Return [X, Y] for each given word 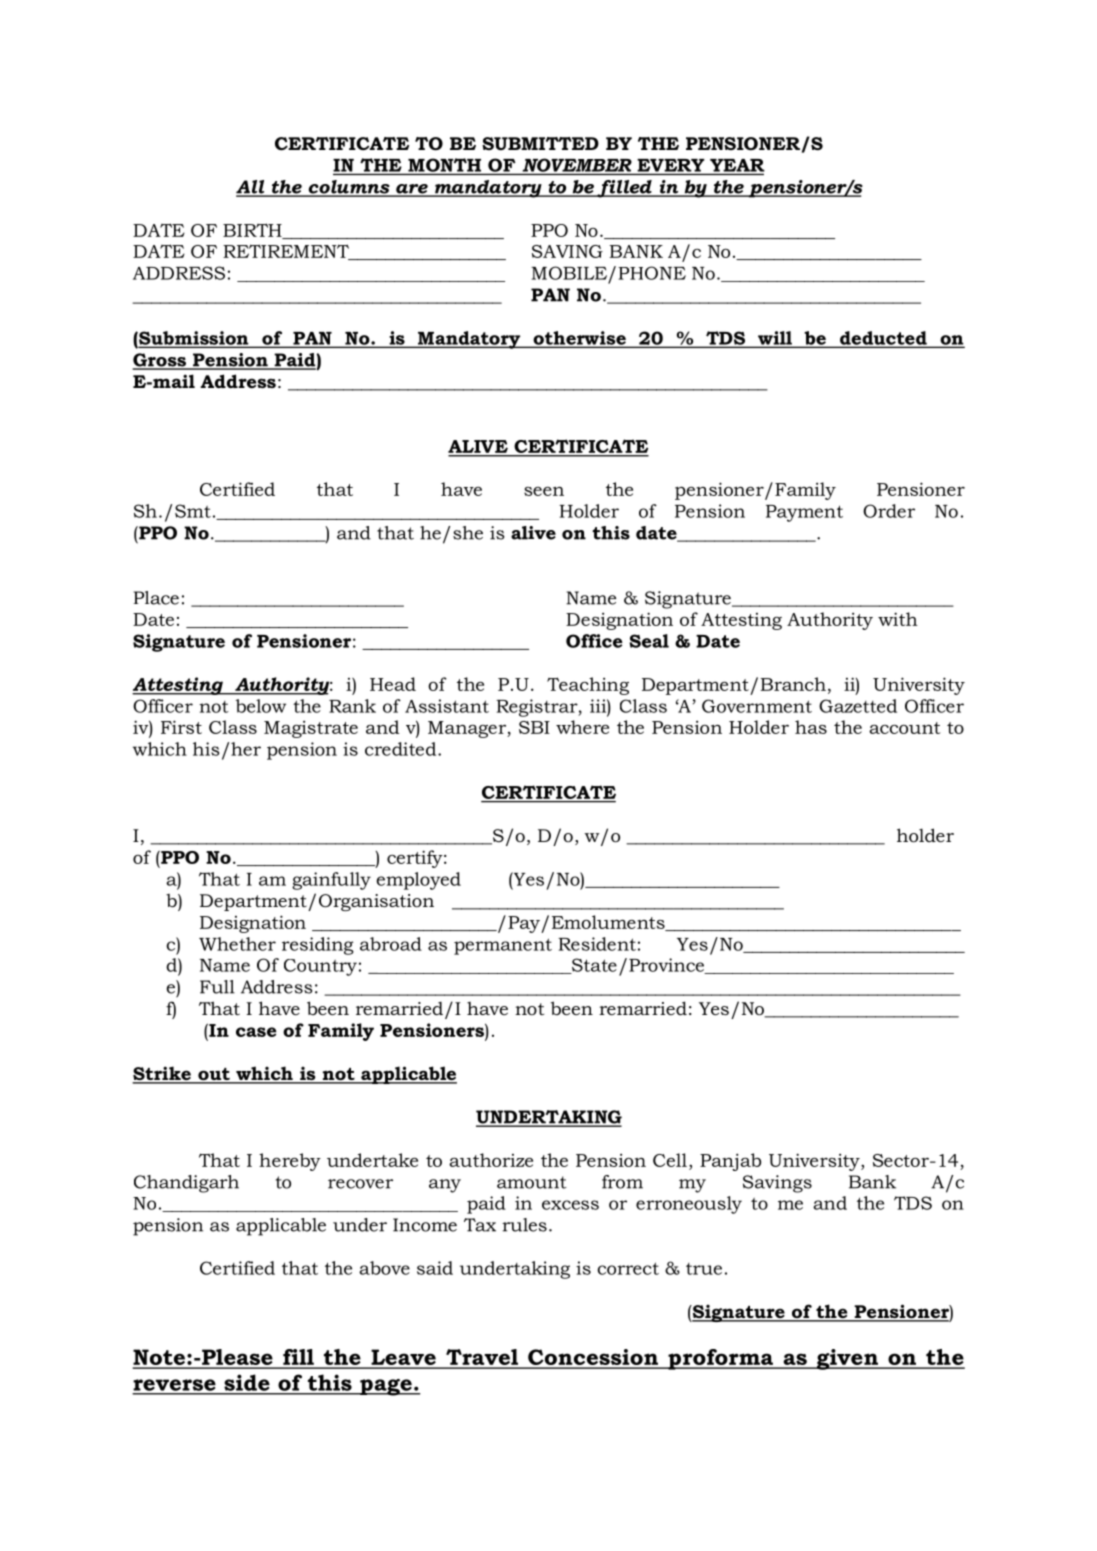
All [251, 188]
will [775, 339]
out [214, 1075]
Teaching [588, 686]
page [386, 1387]
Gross [161, 361]
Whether [237, 944]
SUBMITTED [540, 143]
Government [757, 706]
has [811, 727]
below [261, 706]
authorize [491, 1160]
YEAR [736, 166]
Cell [670, 1160]
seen [544, 491]
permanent [503, 946]
